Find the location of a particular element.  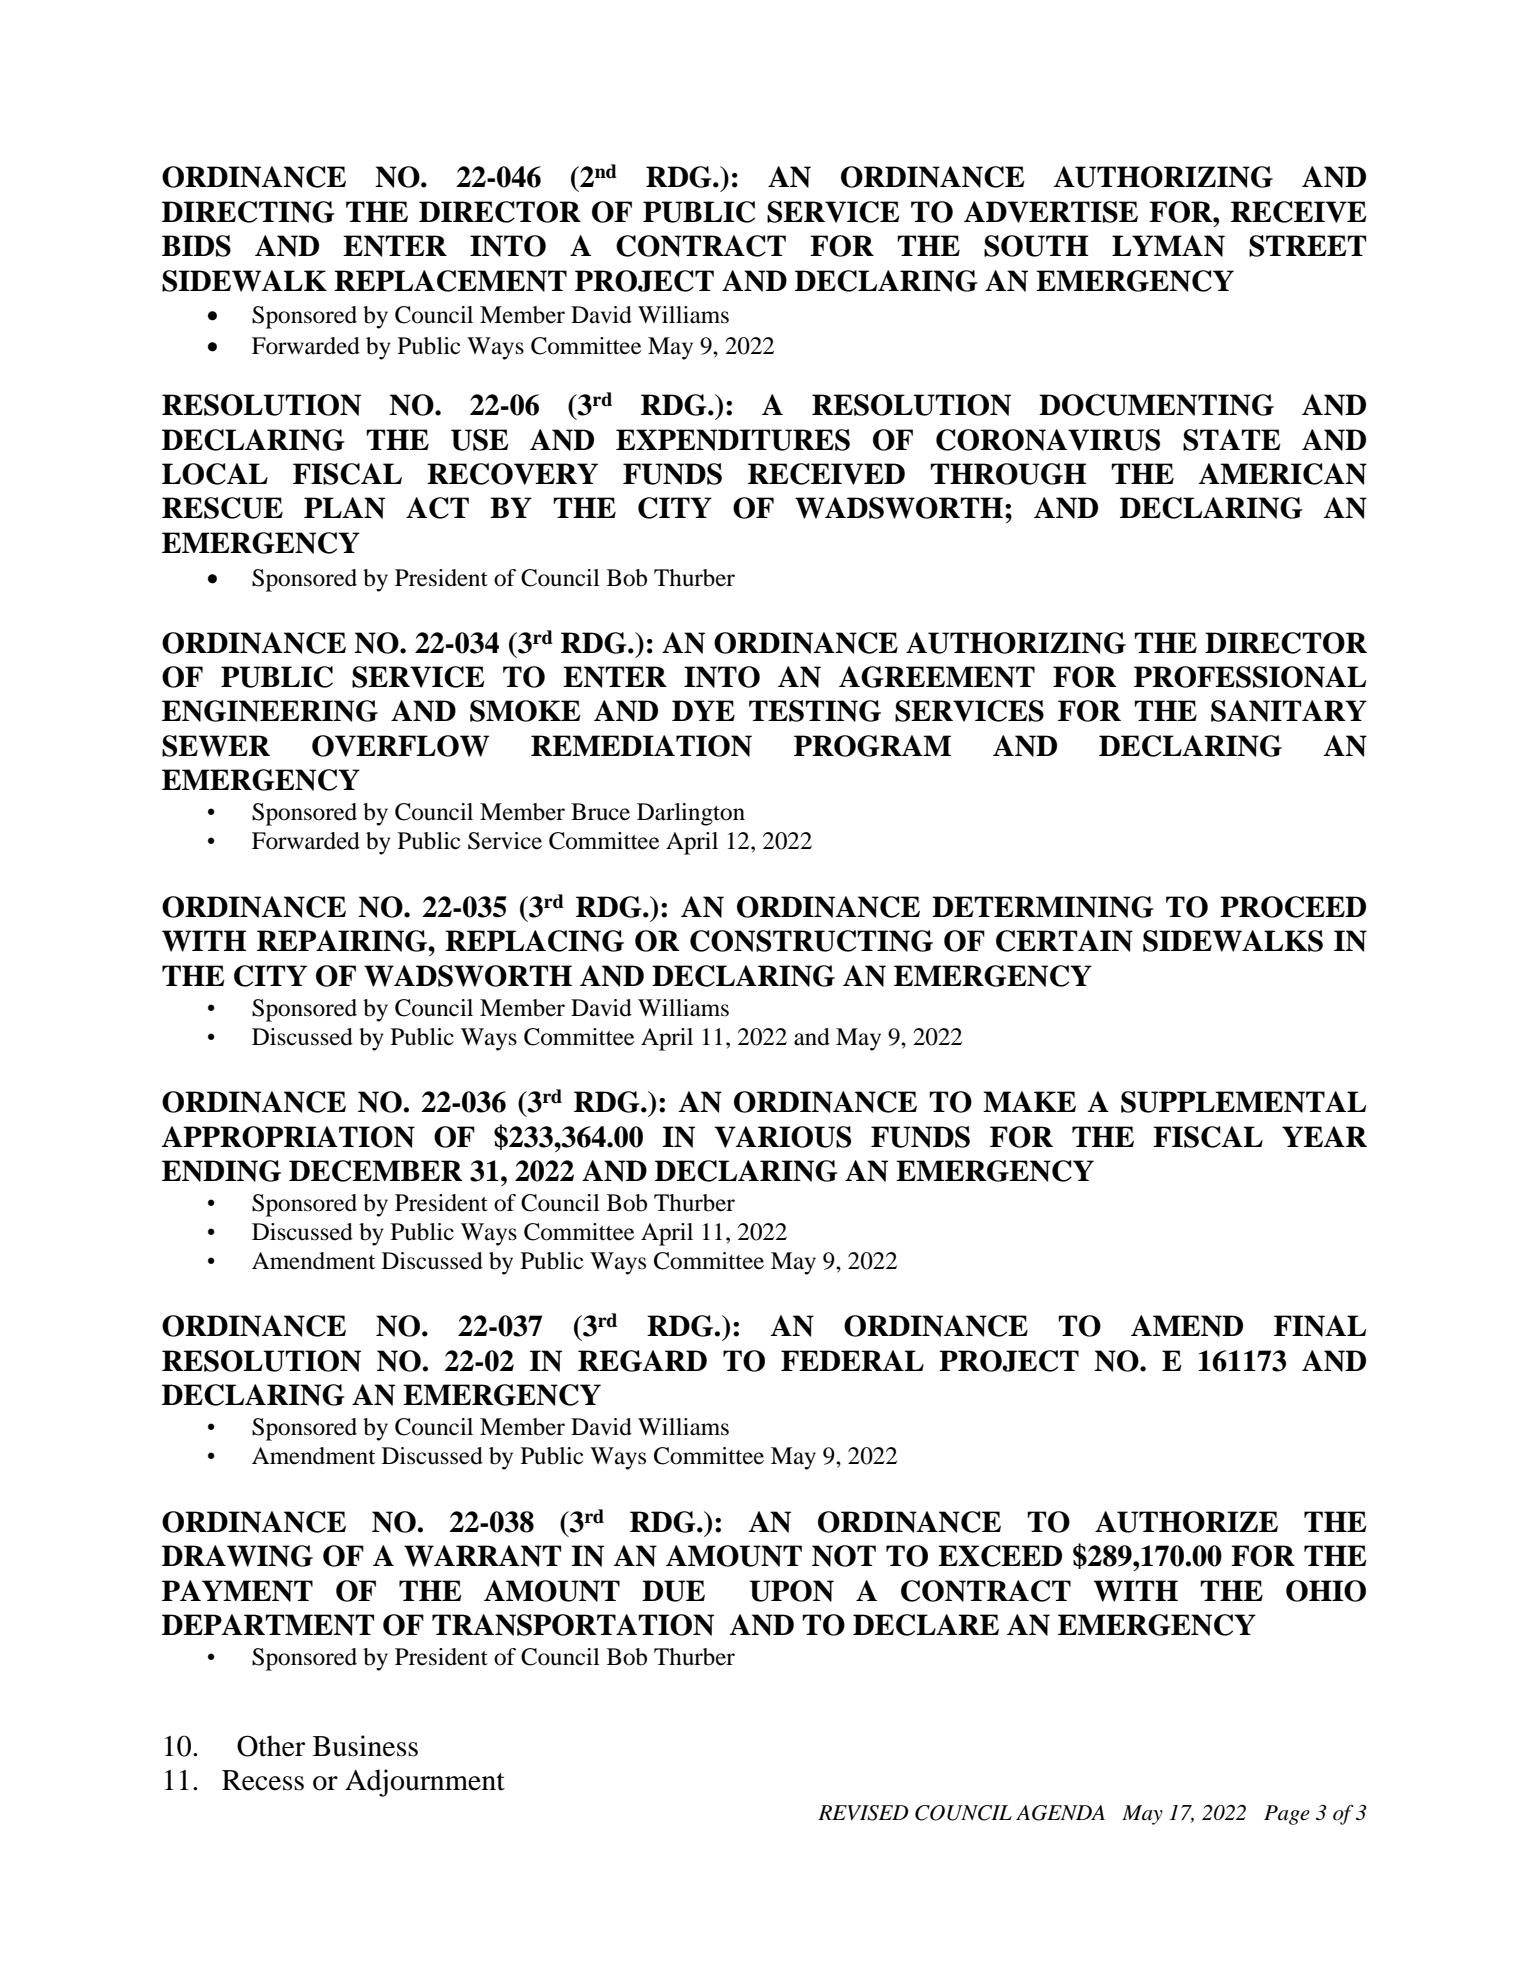

Business is located at coordinates (365, 1746).
